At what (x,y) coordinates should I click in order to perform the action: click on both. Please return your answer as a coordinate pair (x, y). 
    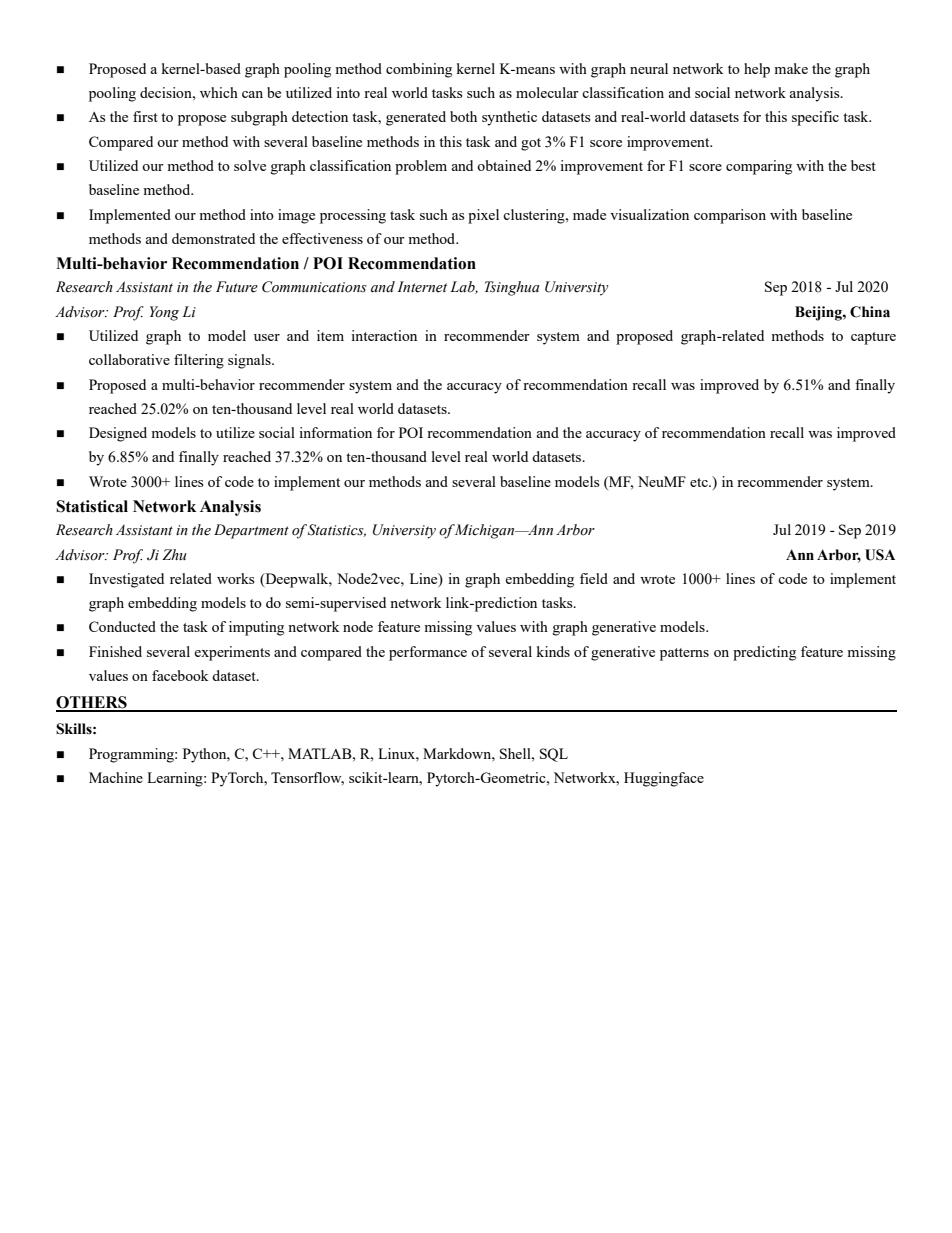
    Looking at the image, I should click on (463, 116).
